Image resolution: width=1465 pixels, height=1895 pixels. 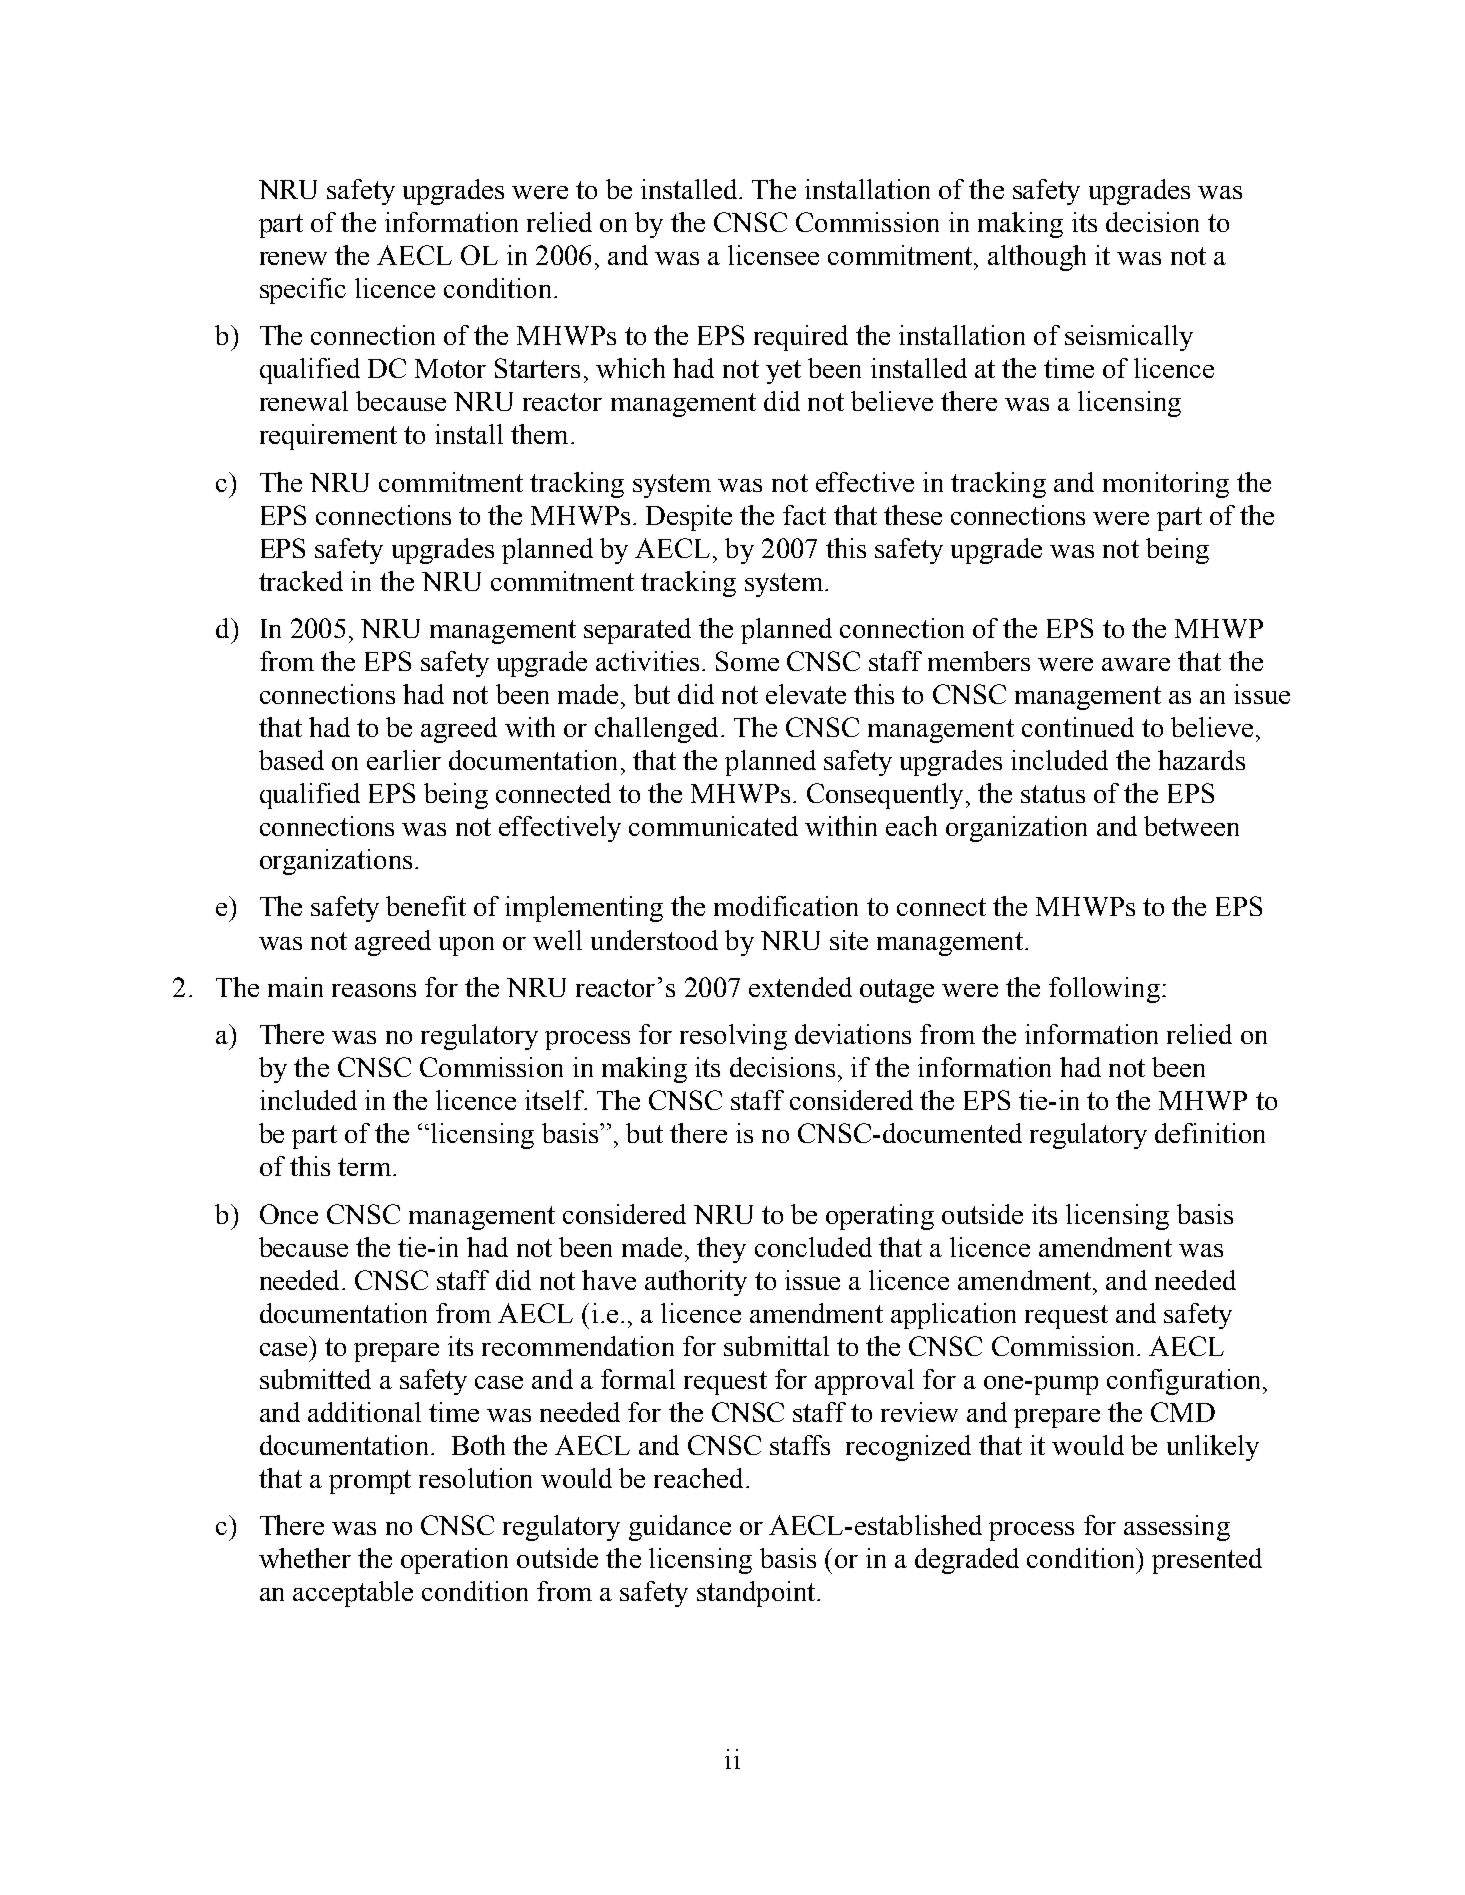 What do you see at coordinates (374, 990) in the document?
I see `reasons` at bounding box center [374, 990].
